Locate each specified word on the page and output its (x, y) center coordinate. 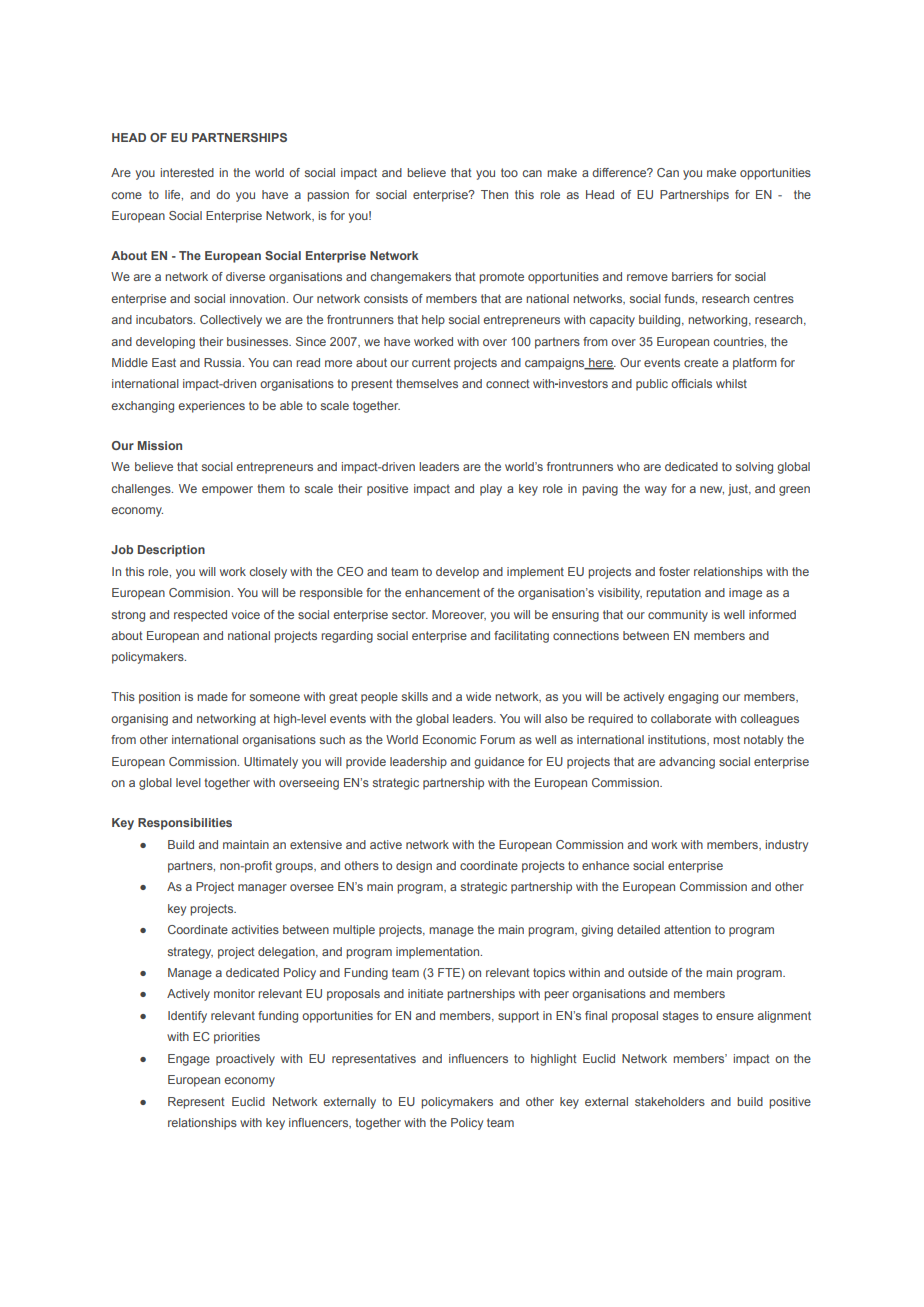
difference (620, 172)
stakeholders (670, 1101)
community (678, 616)
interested (187, 172)
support (518, 1017)
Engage (189, 1060)
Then (494, 194)
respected (200, 616)
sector (410, 614)
